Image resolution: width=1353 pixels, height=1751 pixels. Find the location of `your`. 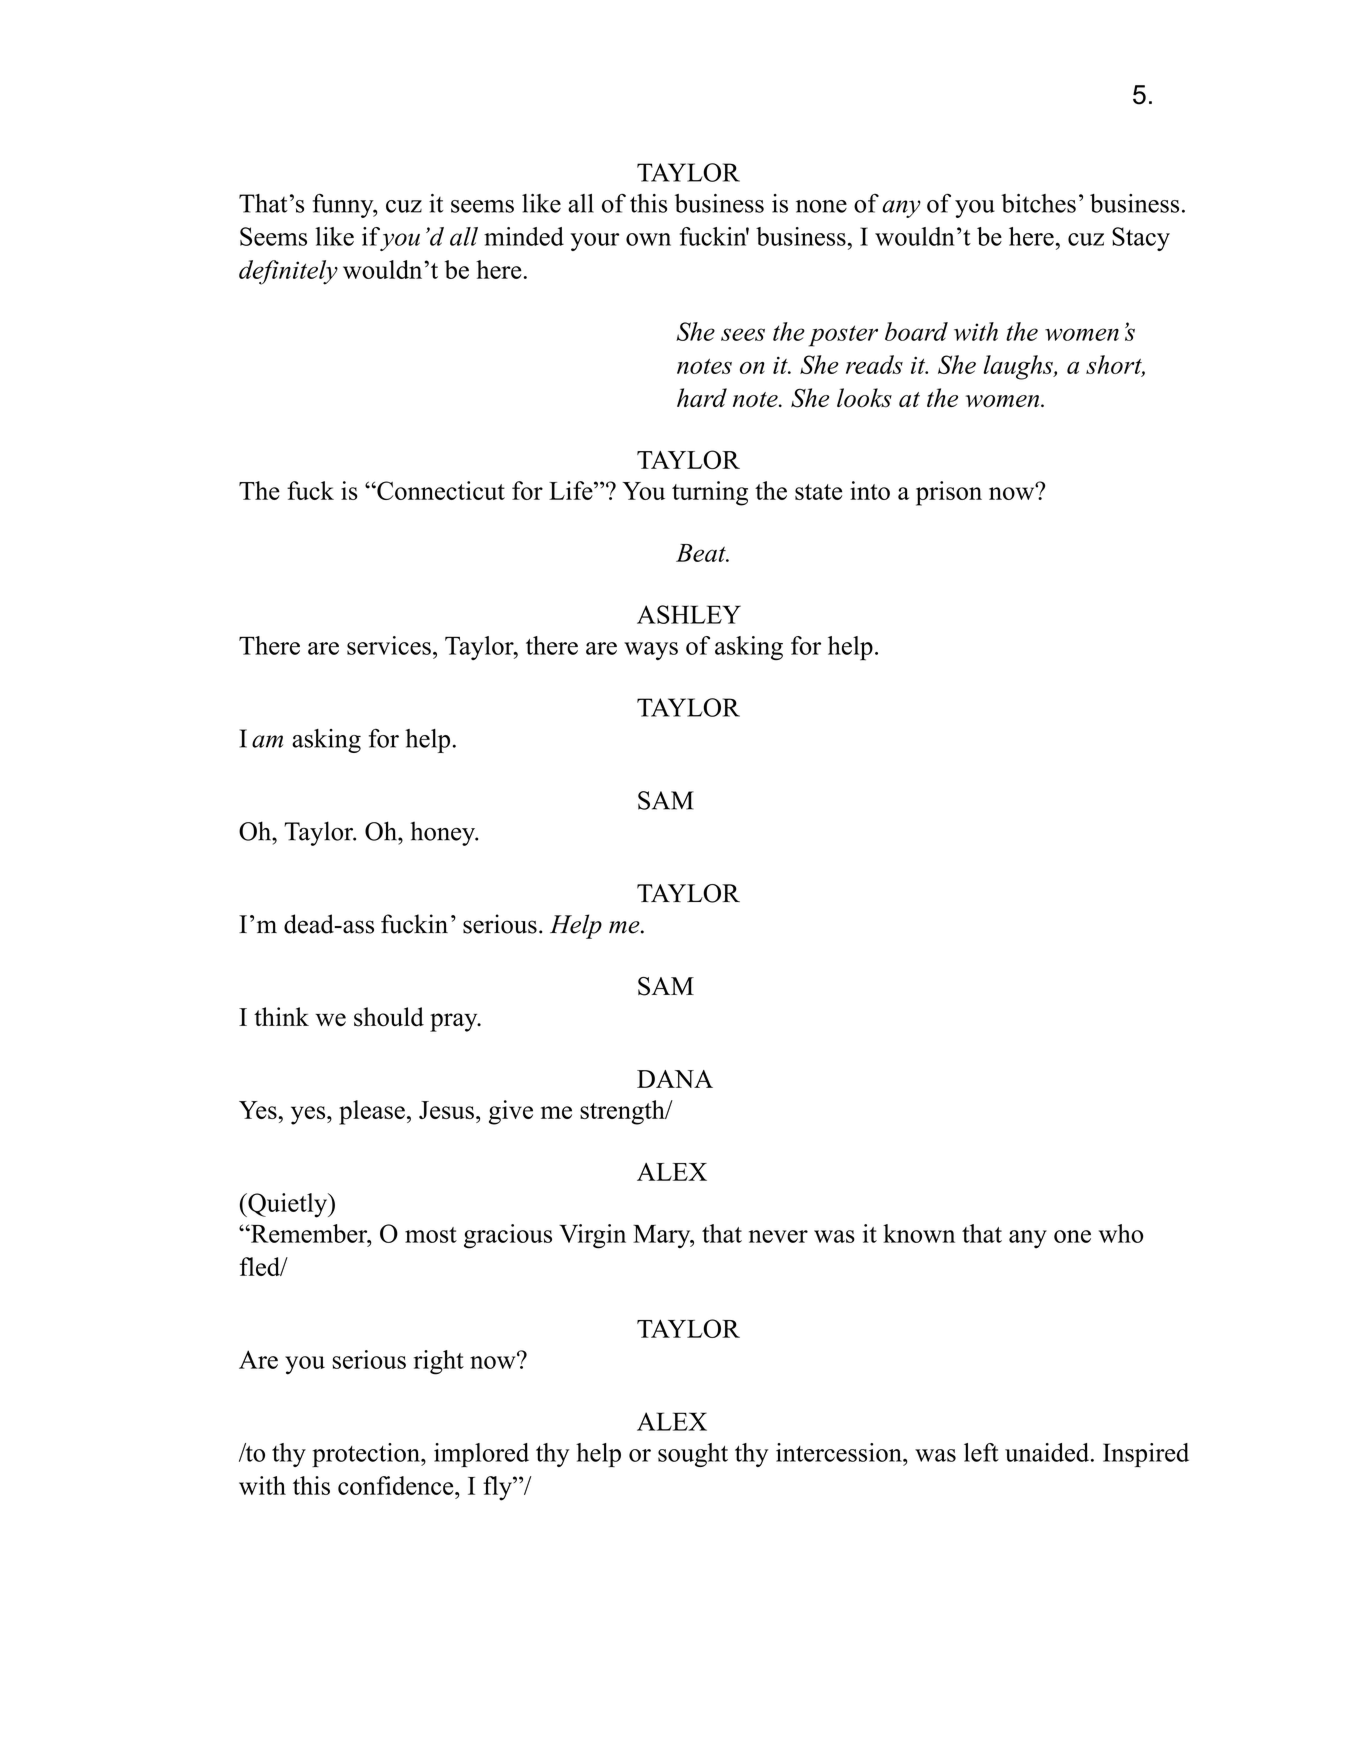

your is located at coordinates (594, 242).
